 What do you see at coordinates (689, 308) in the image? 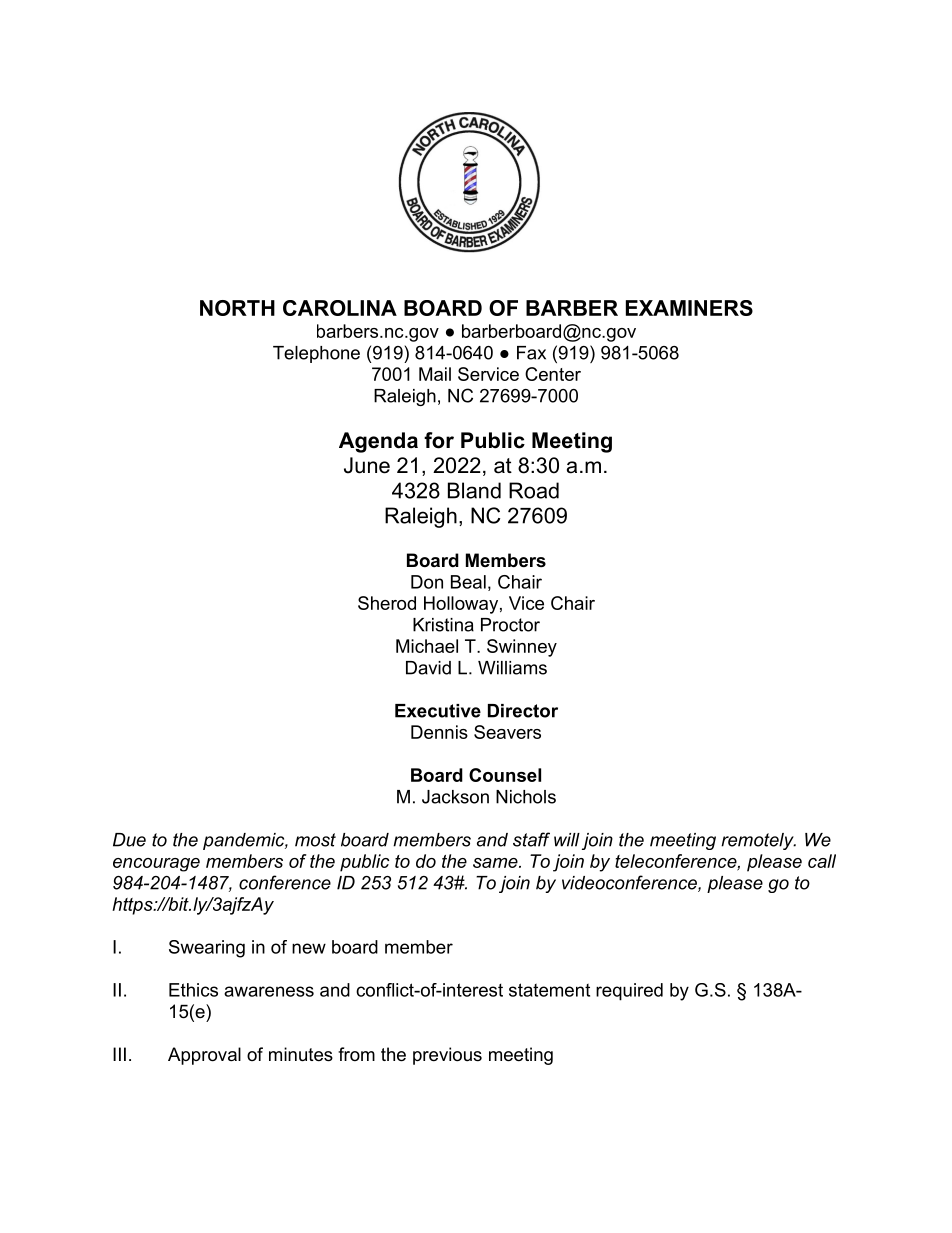
I see `EXAMINERS` at bounding box center [689, 308].
